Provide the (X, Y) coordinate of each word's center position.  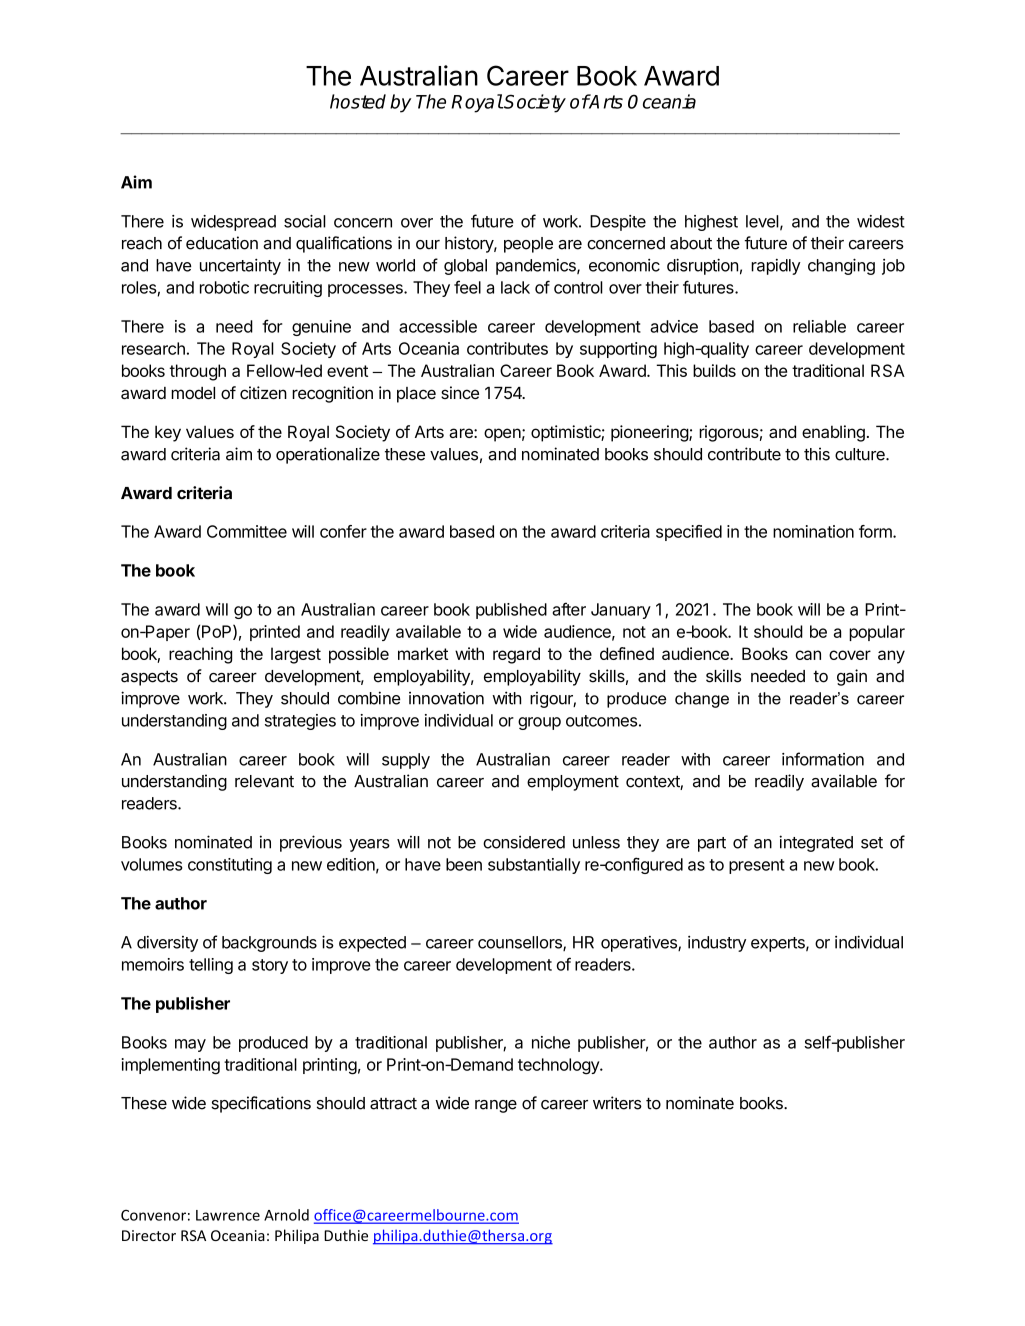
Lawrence (228, 1215)
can (808, 655)
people (528, 245)
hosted (358, 101)
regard (516, 655)
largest (296, 655)
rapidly (776, 267)
